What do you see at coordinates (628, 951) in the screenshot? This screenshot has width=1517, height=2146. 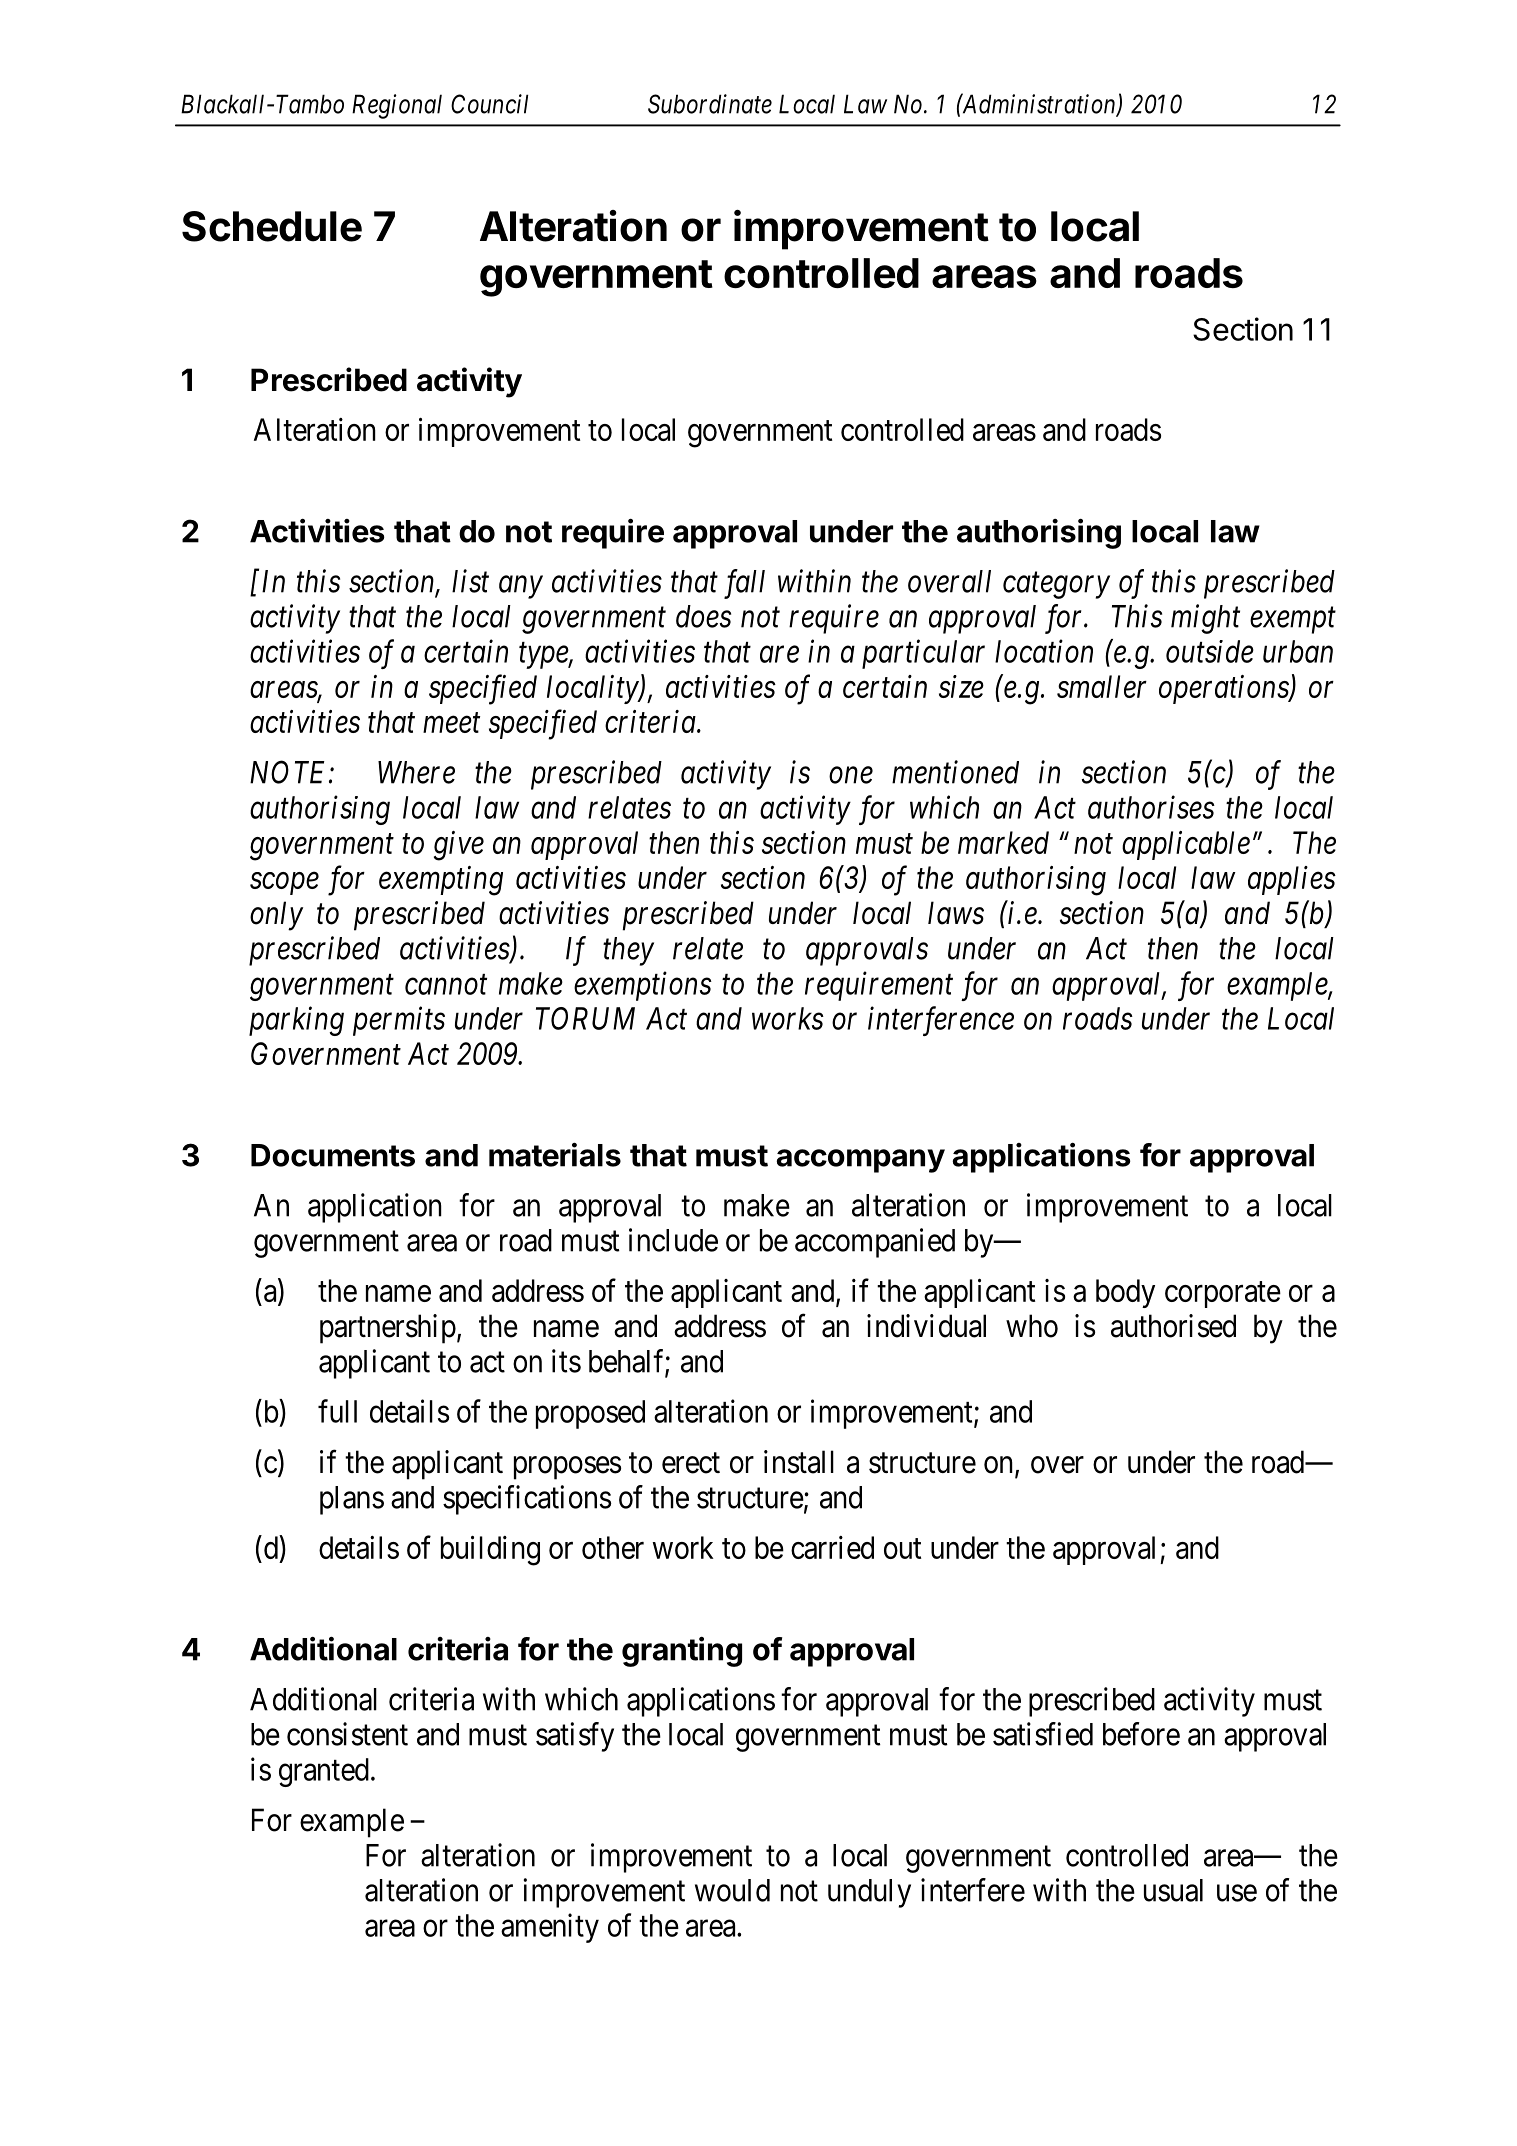 I see `they` at bounding box center [628, 951].
